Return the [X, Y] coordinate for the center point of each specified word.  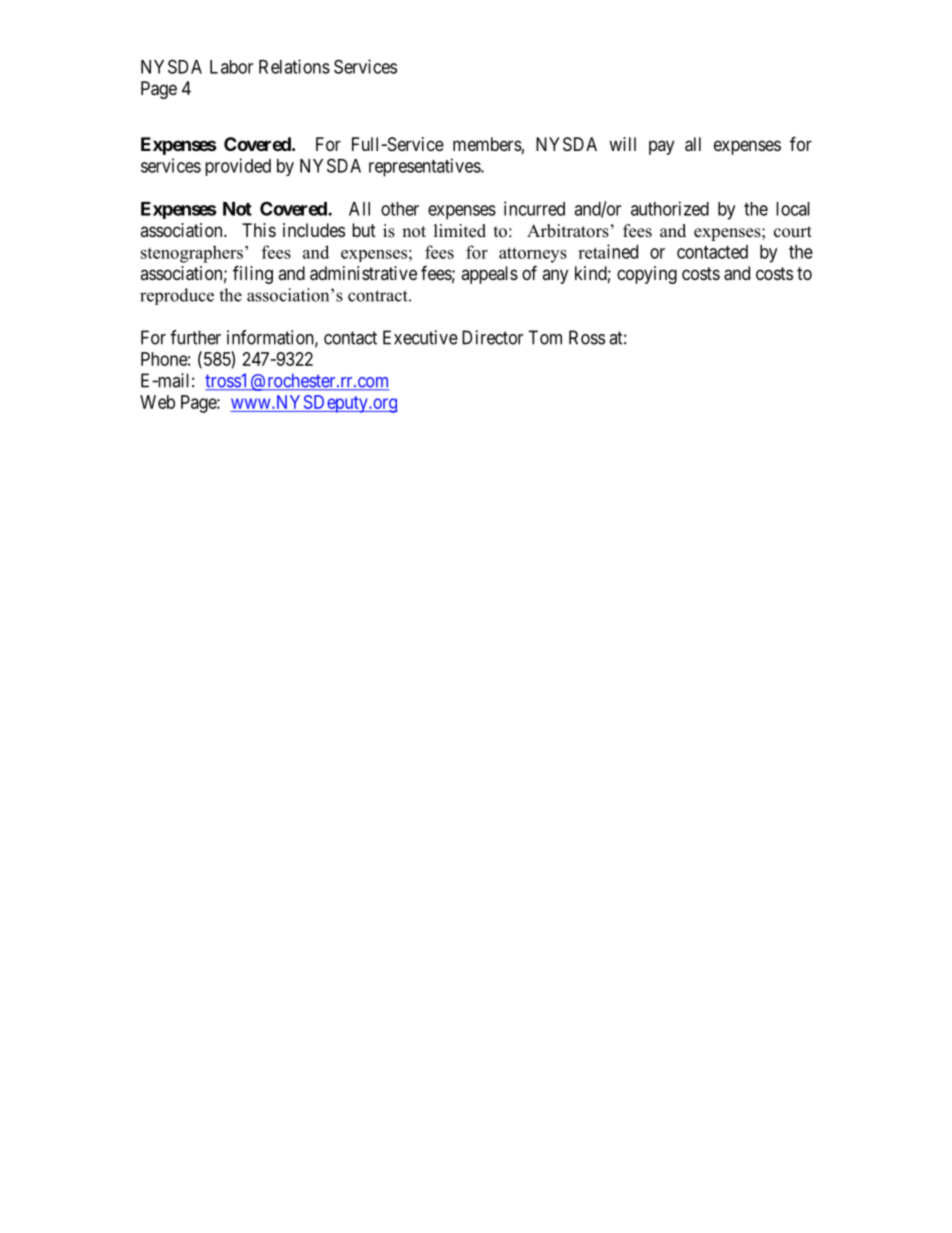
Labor [231, 67]
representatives [425, 167]
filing [253, 274]
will [622, 144]
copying [647, 275]
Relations [294, 66]
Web [157, 402]
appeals [489, 275]
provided [238, 167]
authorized [670, 208]
